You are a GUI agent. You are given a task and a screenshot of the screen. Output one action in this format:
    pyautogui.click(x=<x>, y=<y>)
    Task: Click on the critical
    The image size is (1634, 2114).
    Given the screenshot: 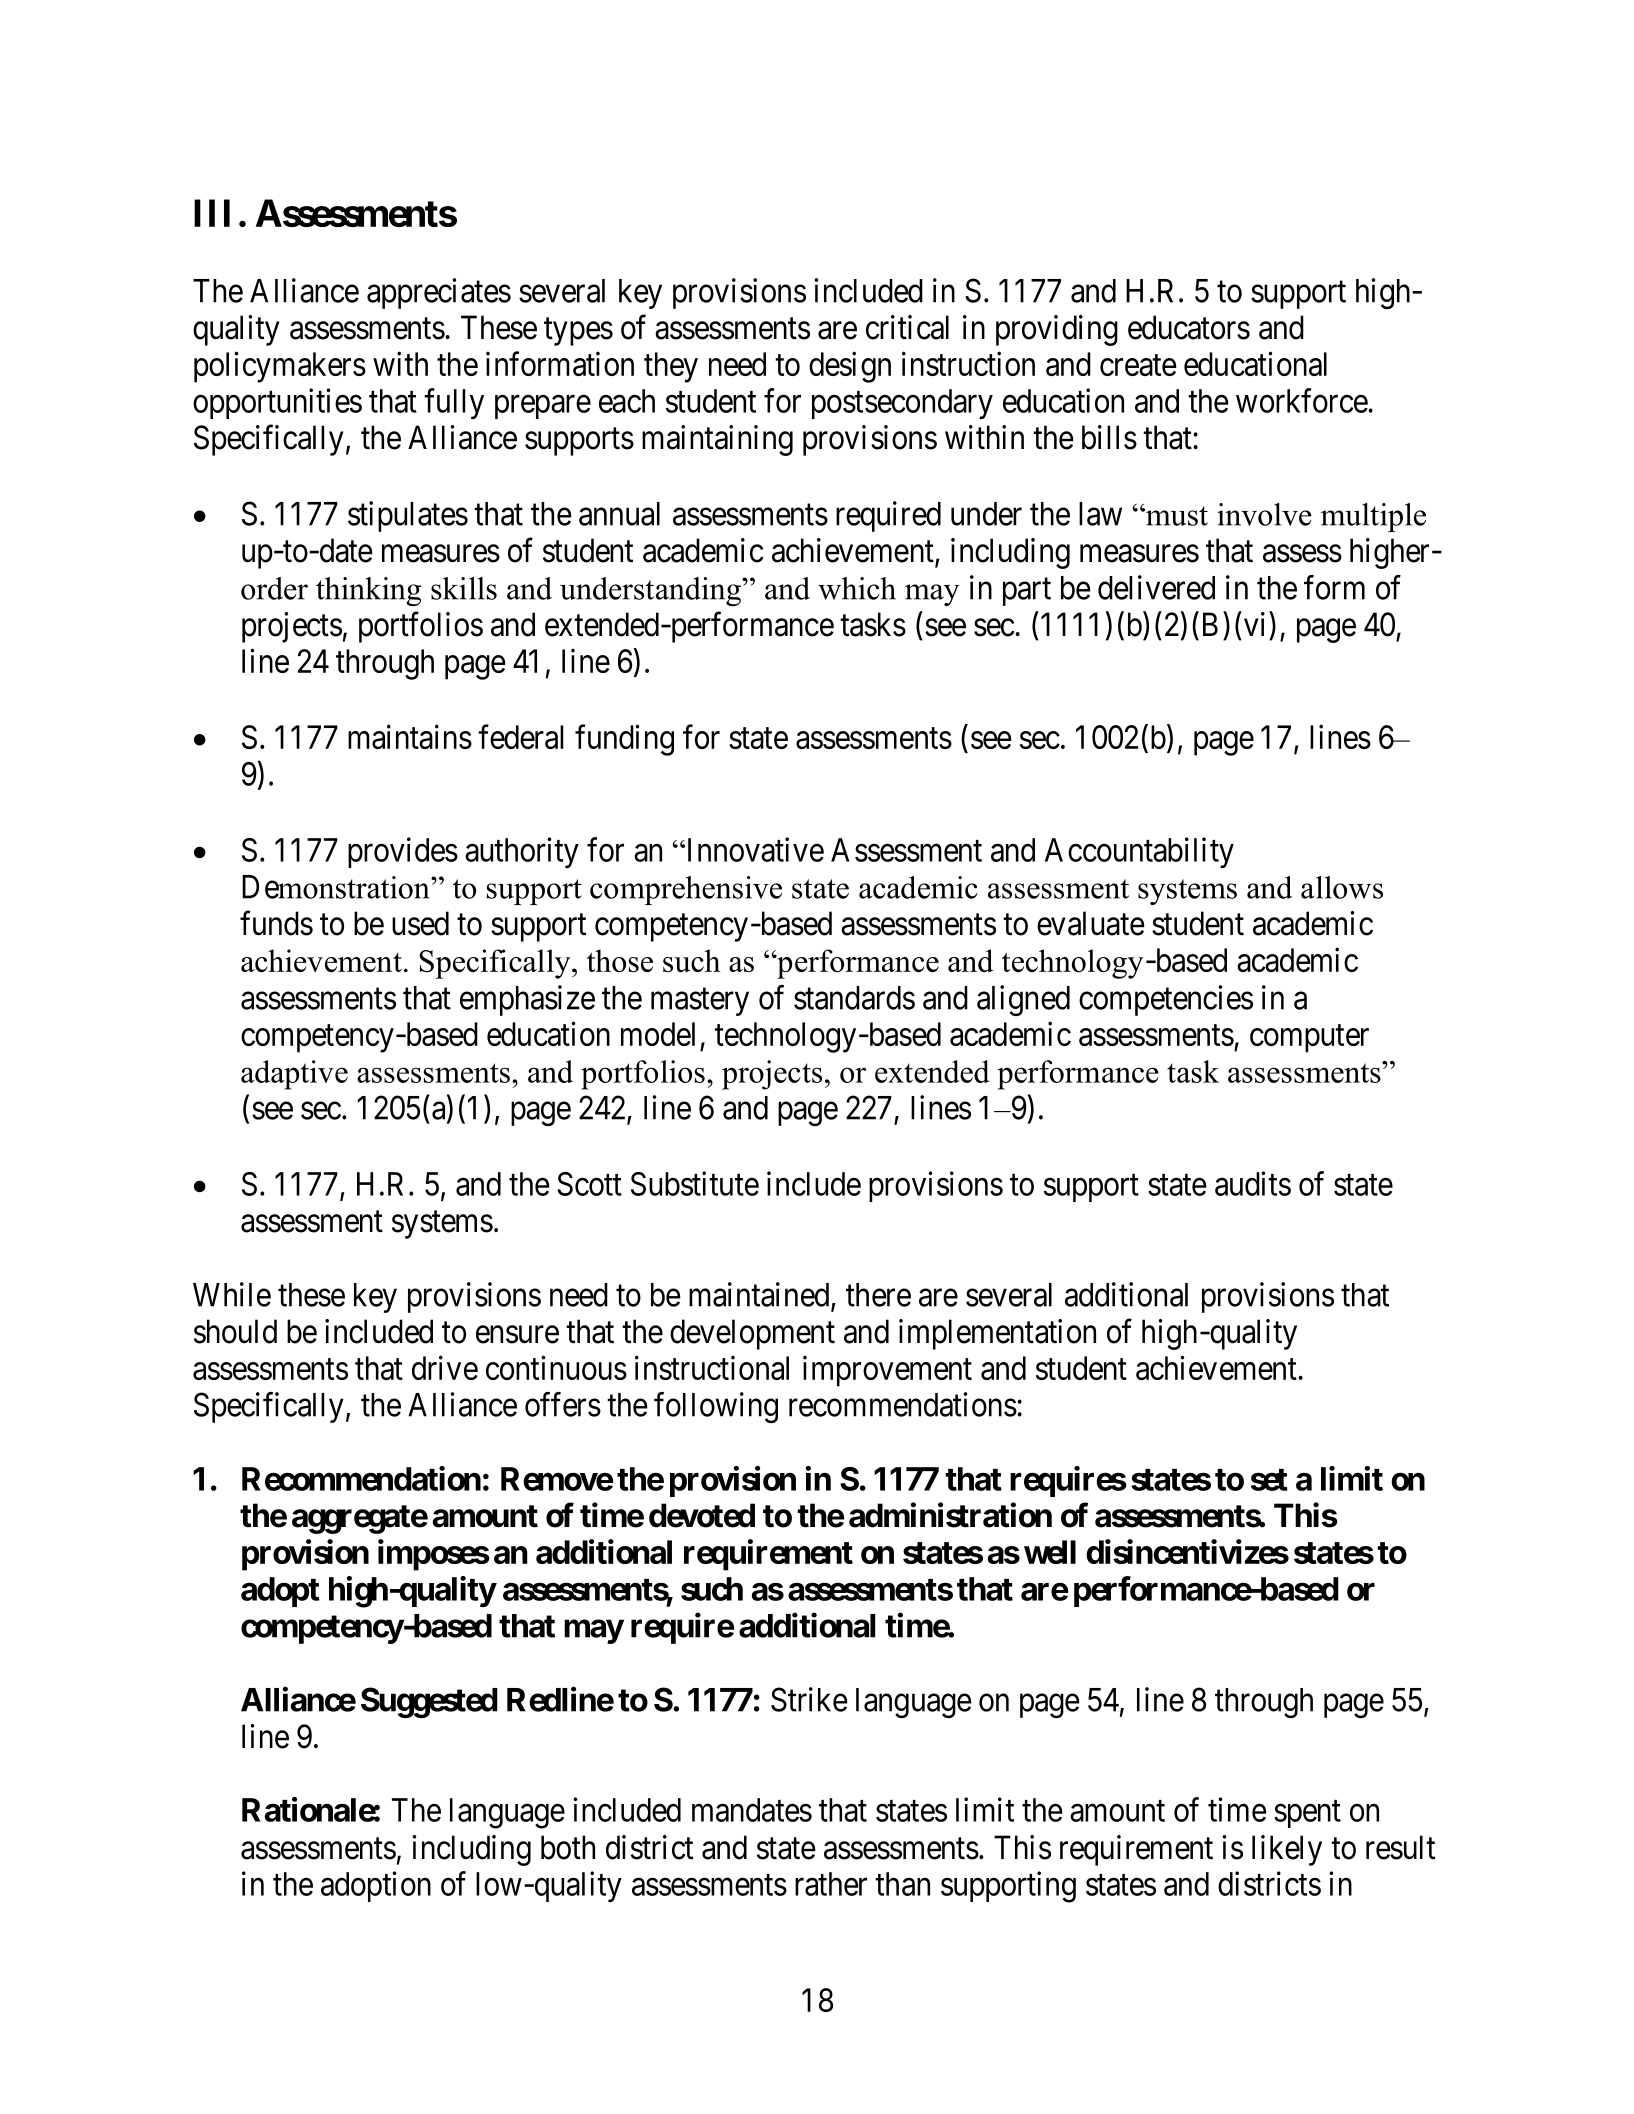 What is the action you would take?
    pyautogui.click(x=907, y=327)
